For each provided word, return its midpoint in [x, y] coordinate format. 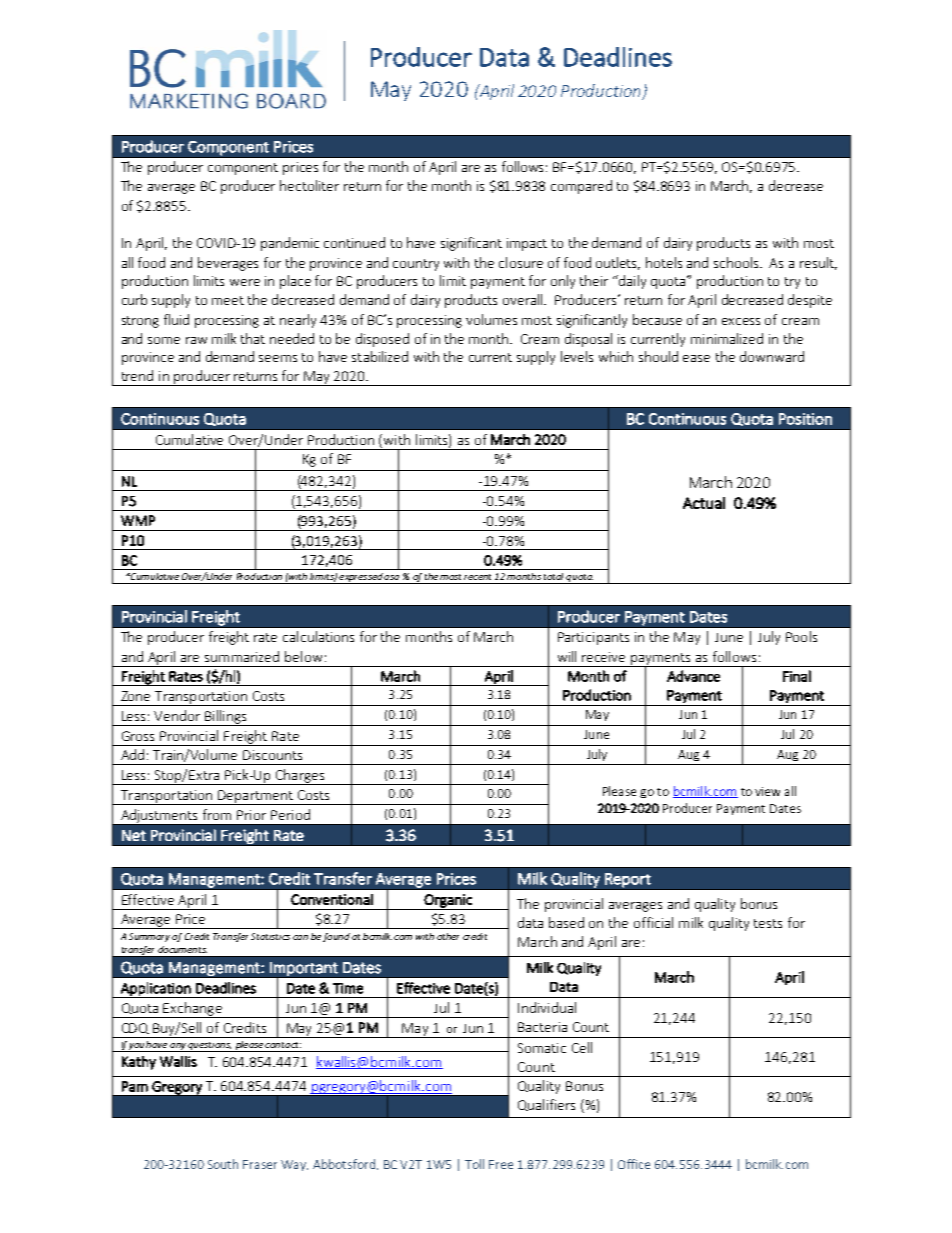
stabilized [380, 356]
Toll [474, 1164]
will [567, 656]
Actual [704, 503]
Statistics [270, 936]
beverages [228, 264]
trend [137, 375]
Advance [693, 676]
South [223, 1164]
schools [737, 262]
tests [768, 923]
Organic [448, 902]
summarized [242, 656]
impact [527, 244]
